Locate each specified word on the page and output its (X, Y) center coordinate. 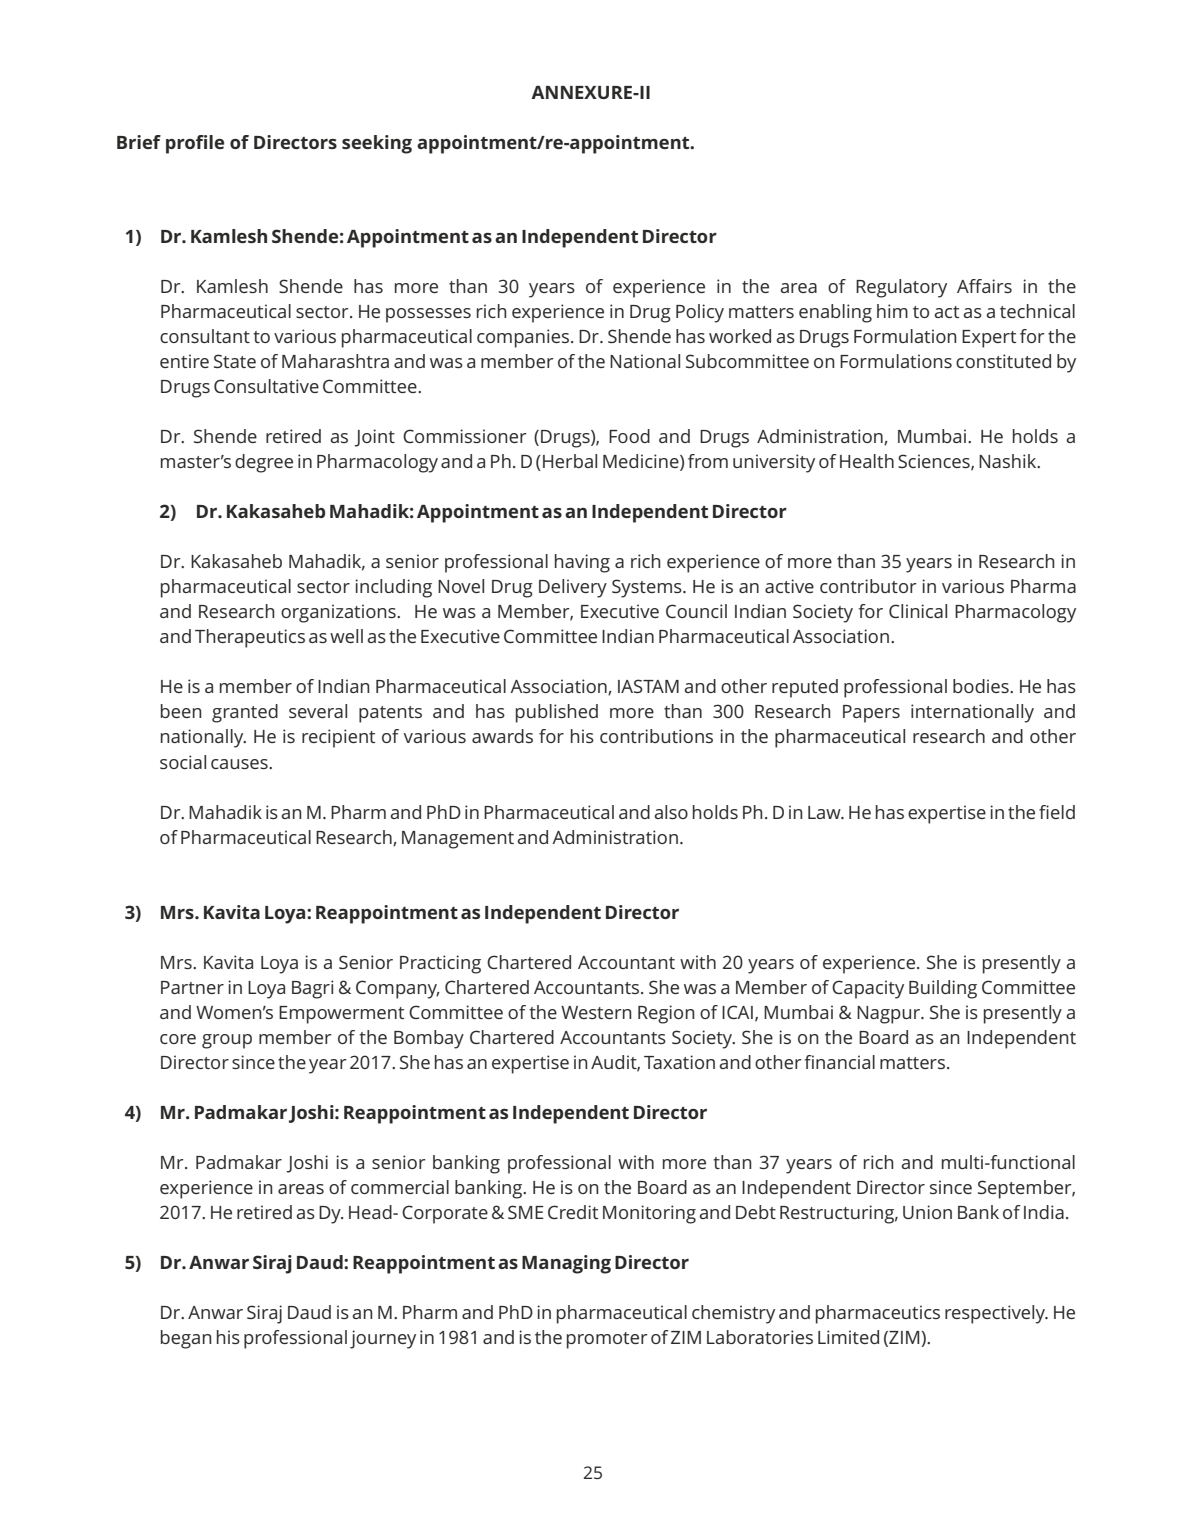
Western (596, 1012)
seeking (377, 144)
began (186, 1339)
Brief (139, 142)
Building (943, 989)
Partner (192, 987)
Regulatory (901, 288)
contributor (868, 586)
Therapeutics (250, 638)
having (582, 563)
